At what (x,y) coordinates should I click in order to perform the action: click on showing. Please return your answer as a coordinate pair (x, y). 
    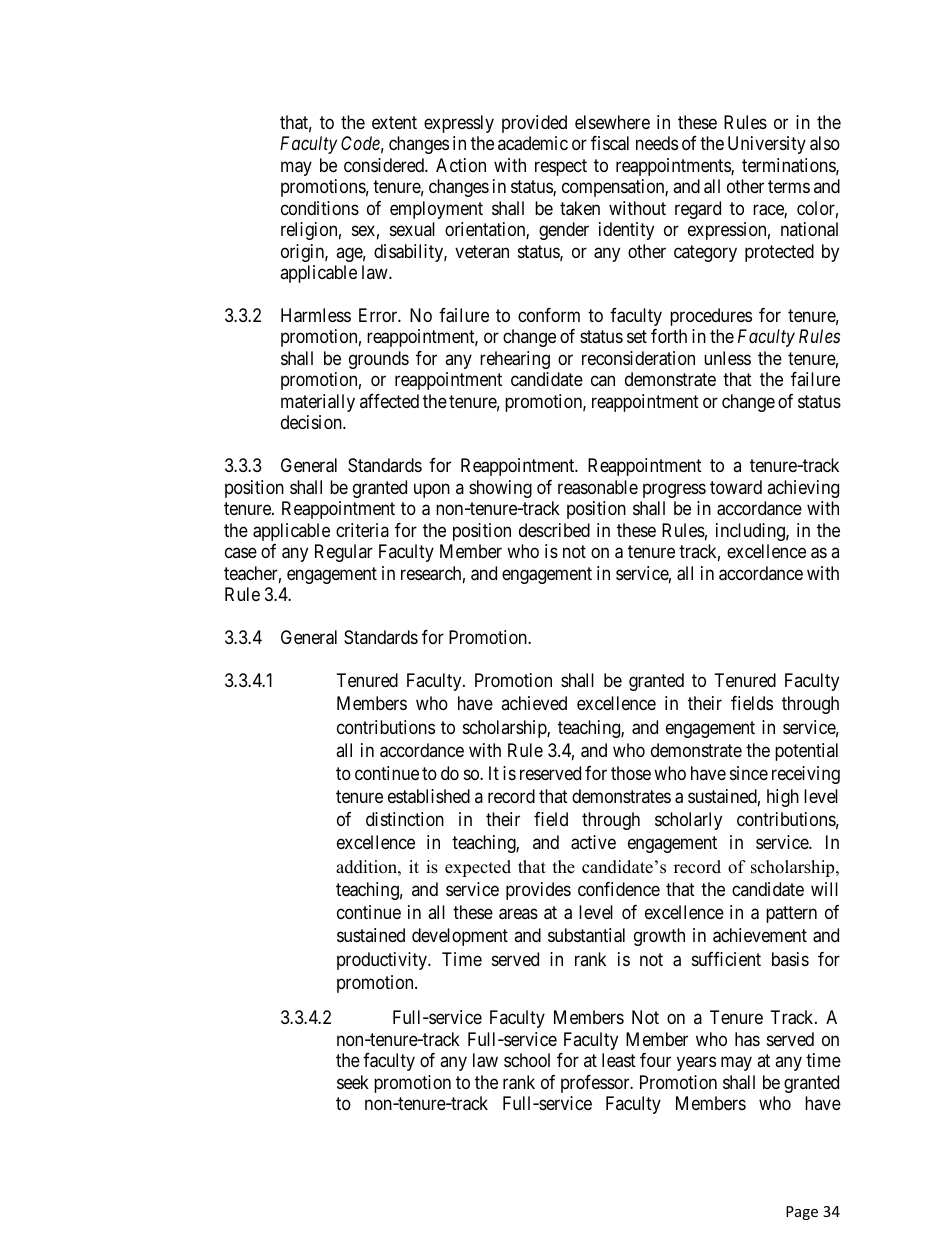
    Looking at the image, I should click on (500, 489).
